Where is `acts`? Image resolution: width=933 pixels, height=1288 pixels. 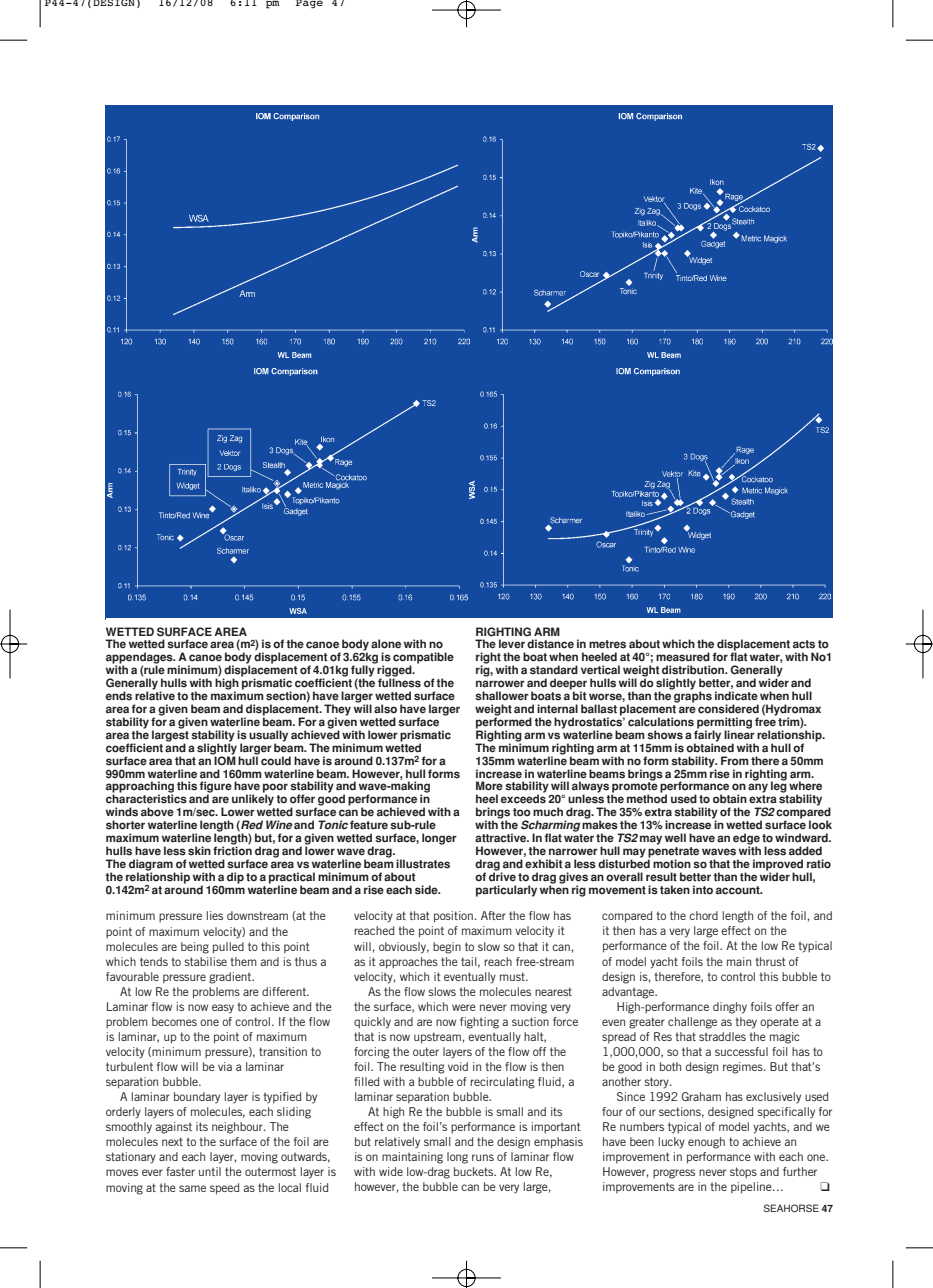
acts is located at coordinates (804, 644).
